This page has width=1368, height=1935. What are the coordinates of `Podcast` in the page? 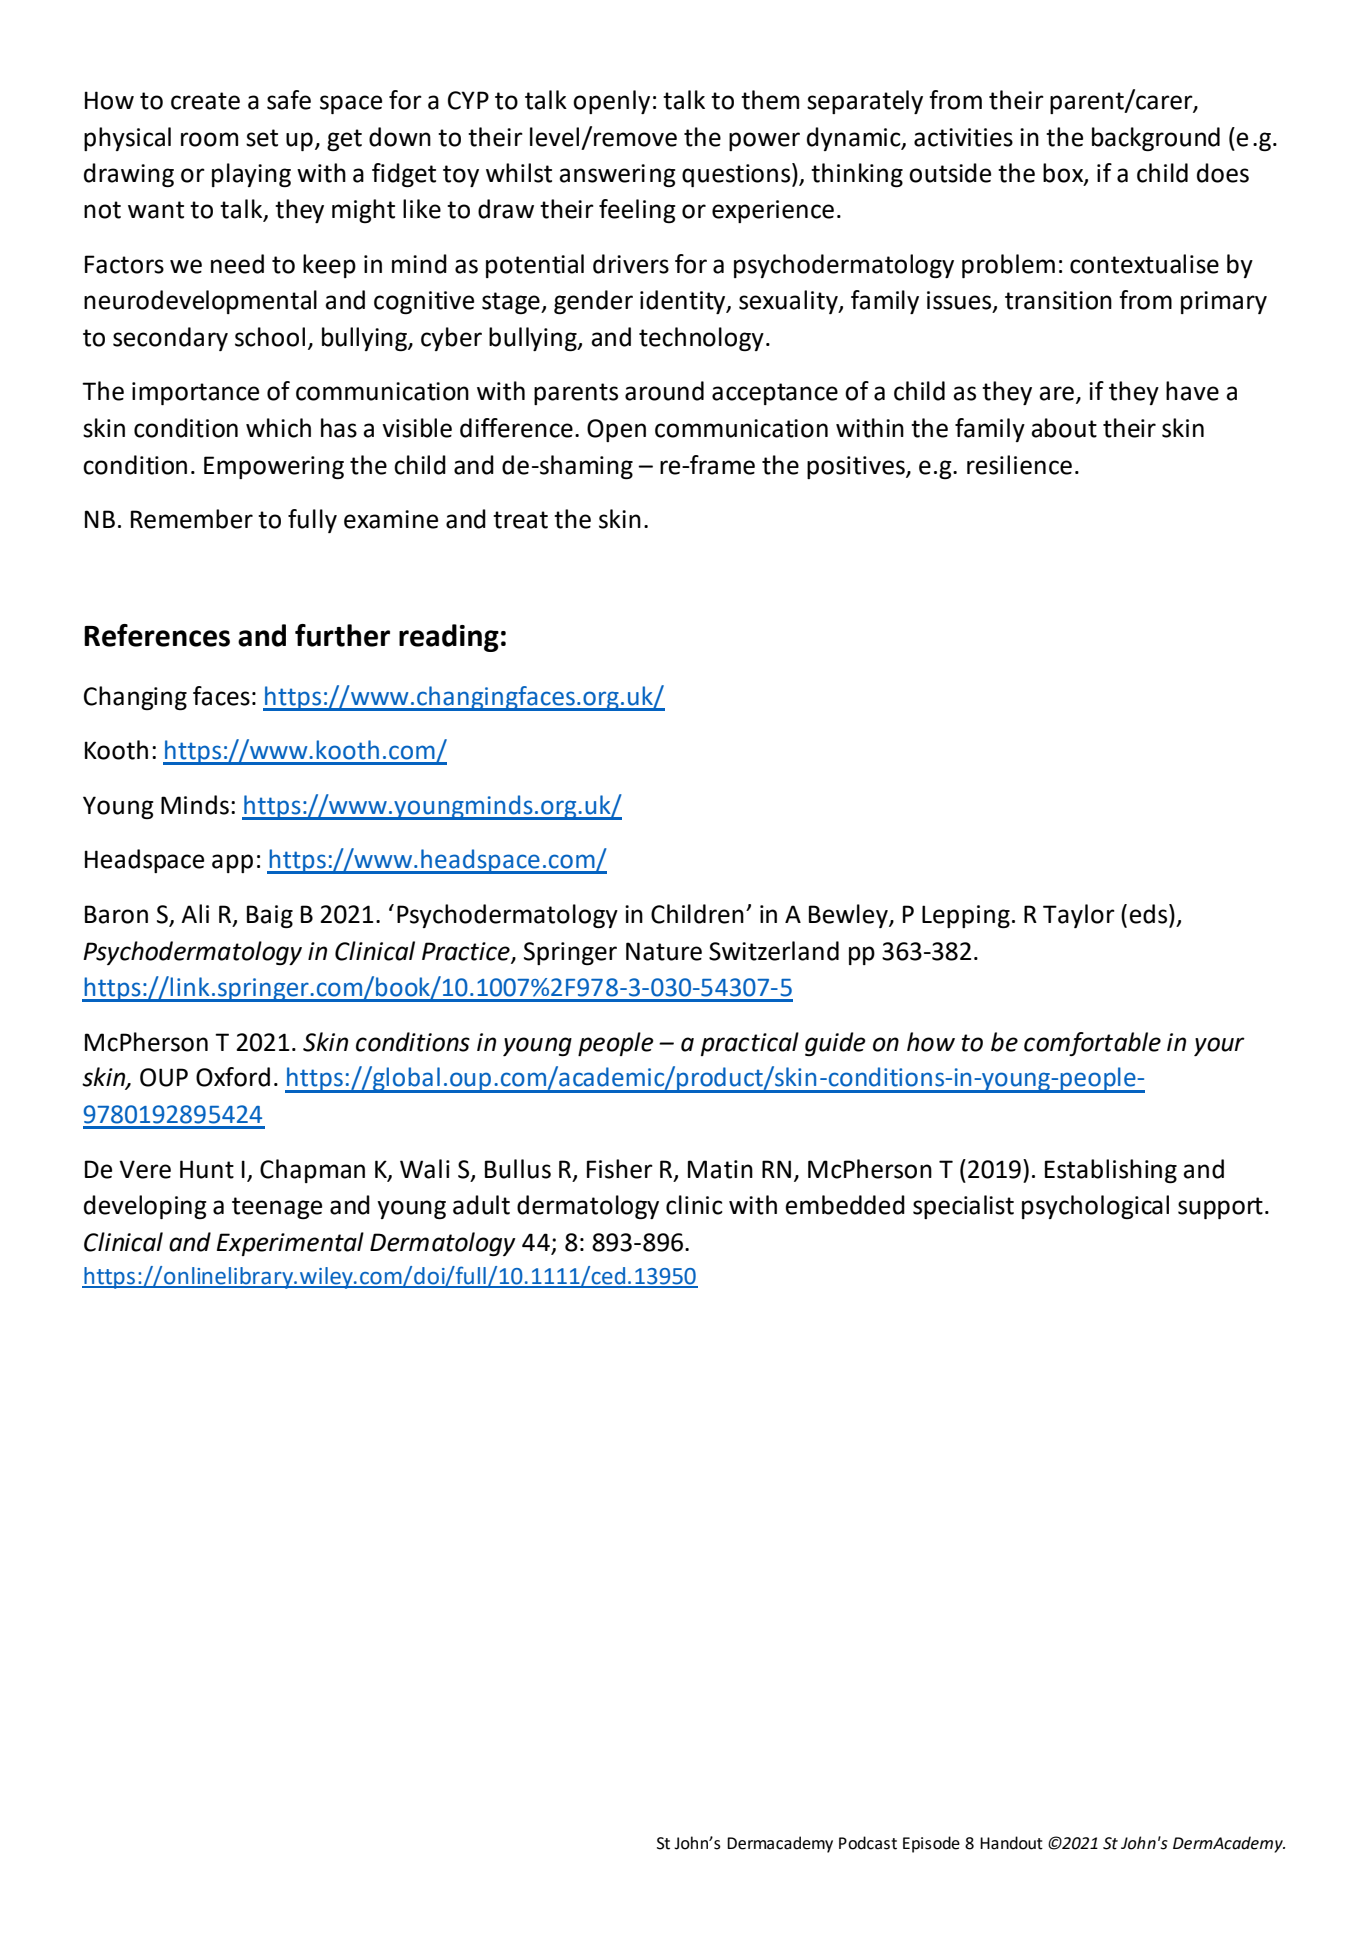 It's located at (868, 1843).
